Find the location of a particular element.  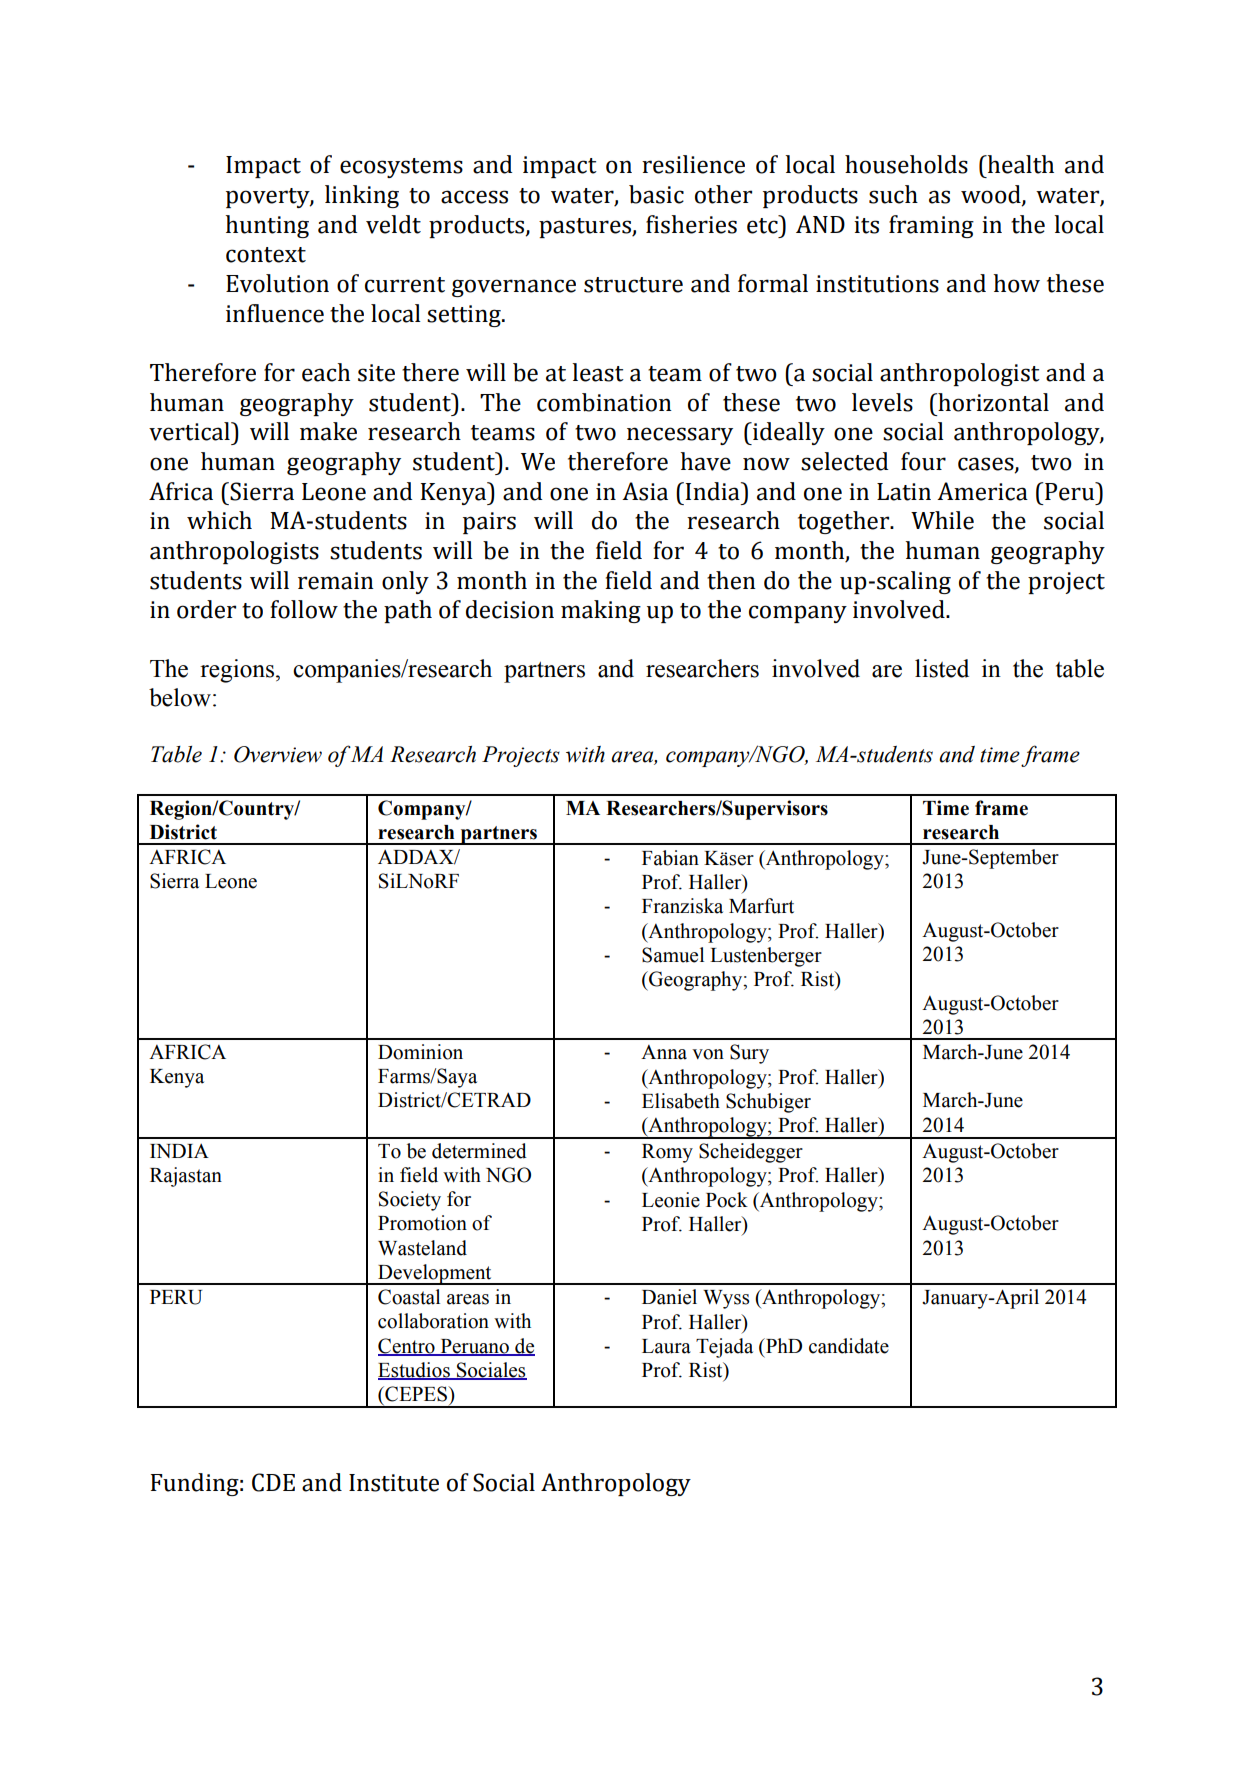

context is located at coordinates (266, 255).
